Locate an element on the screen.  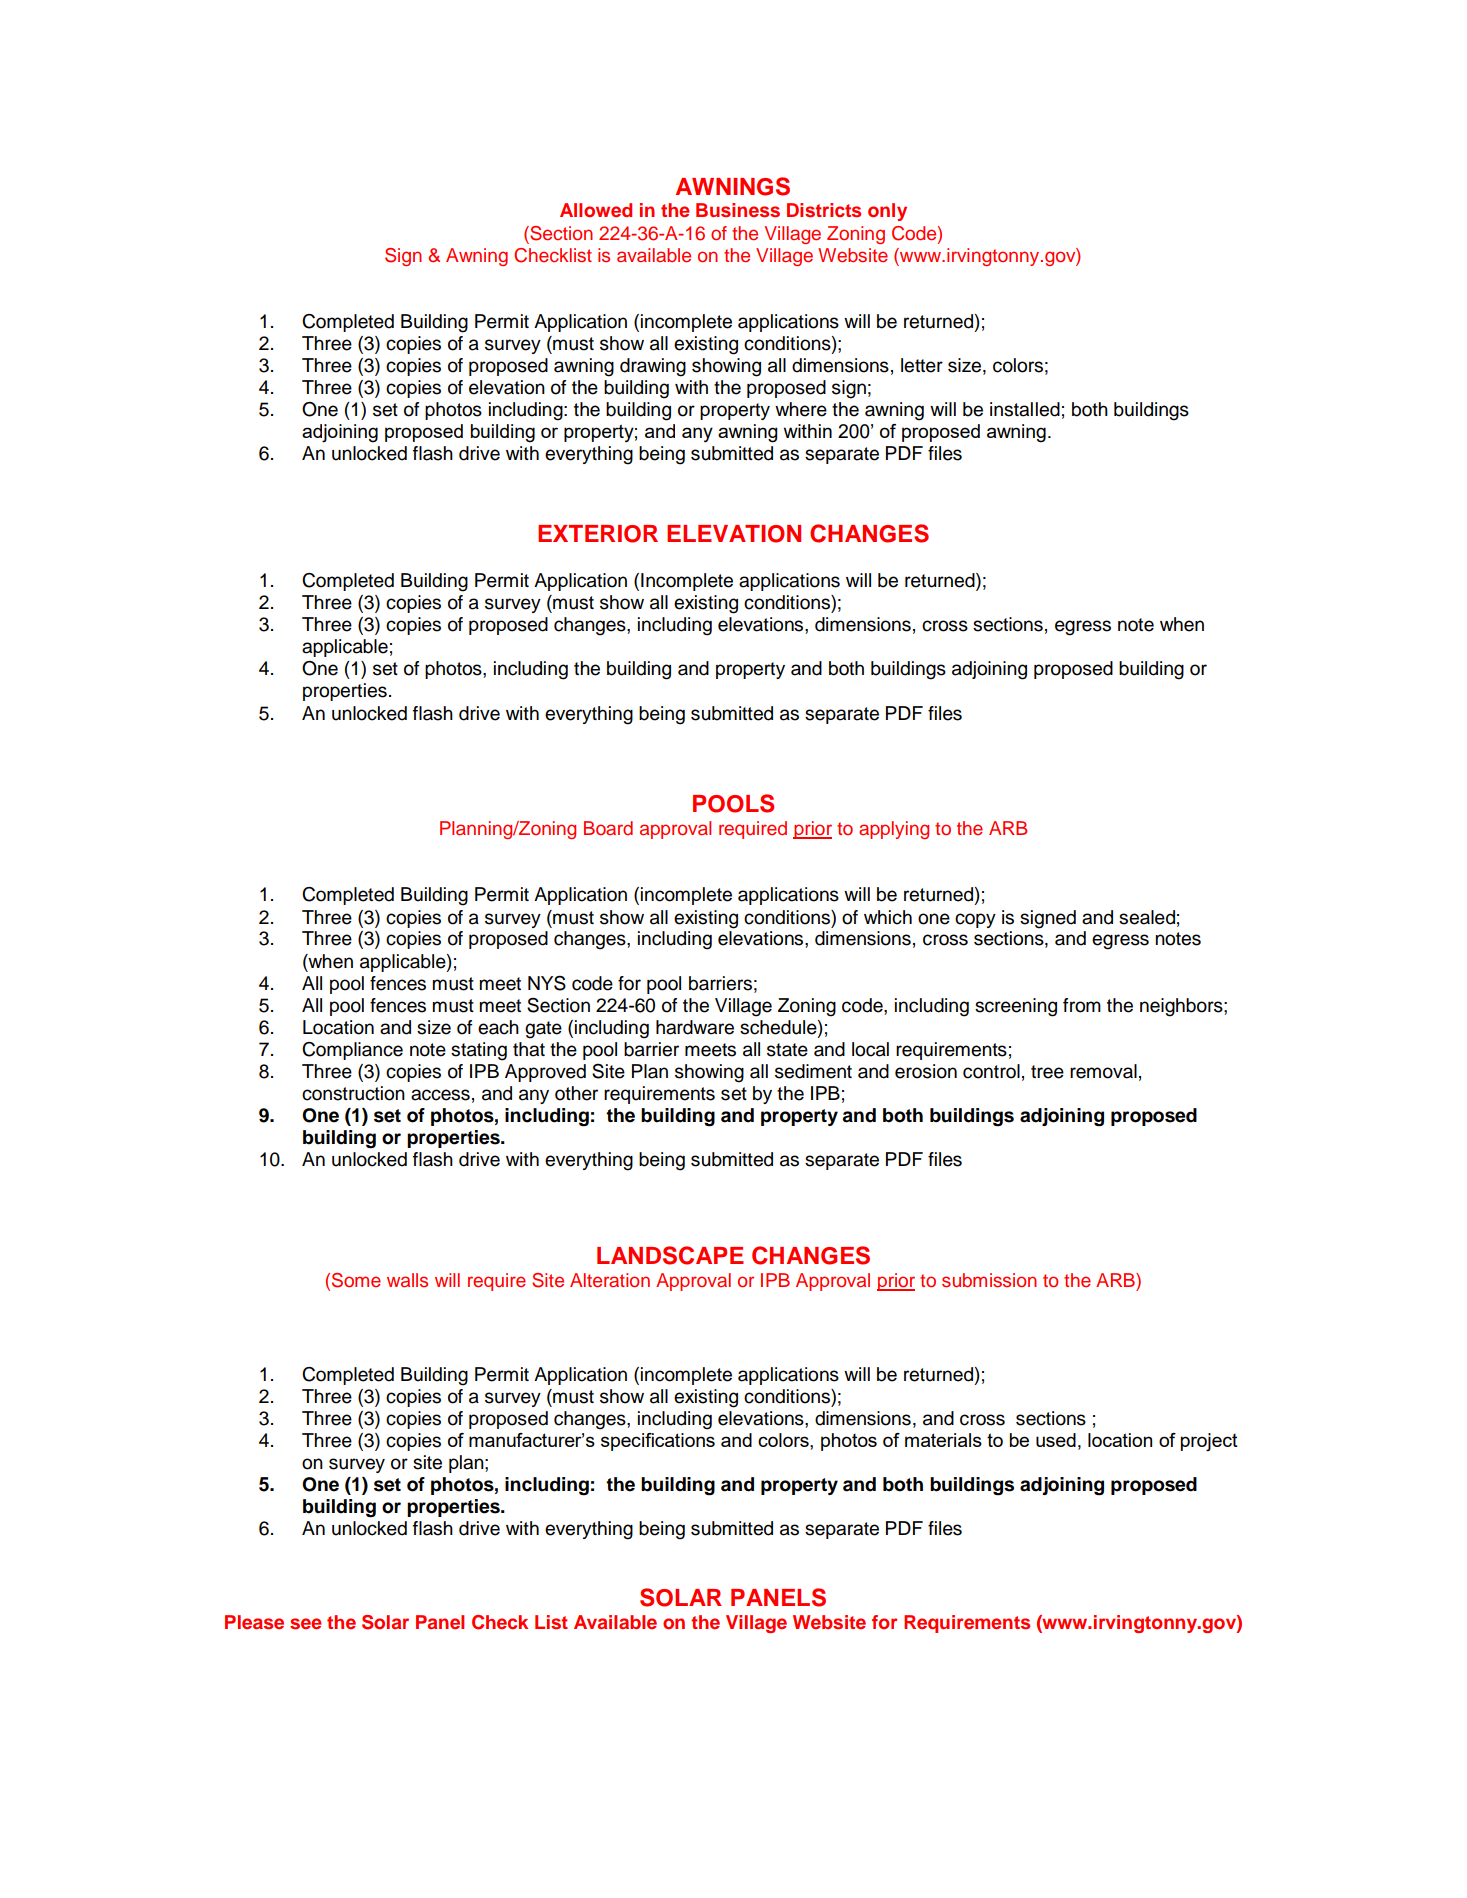
Some is located at coordinates (356, 1280).
